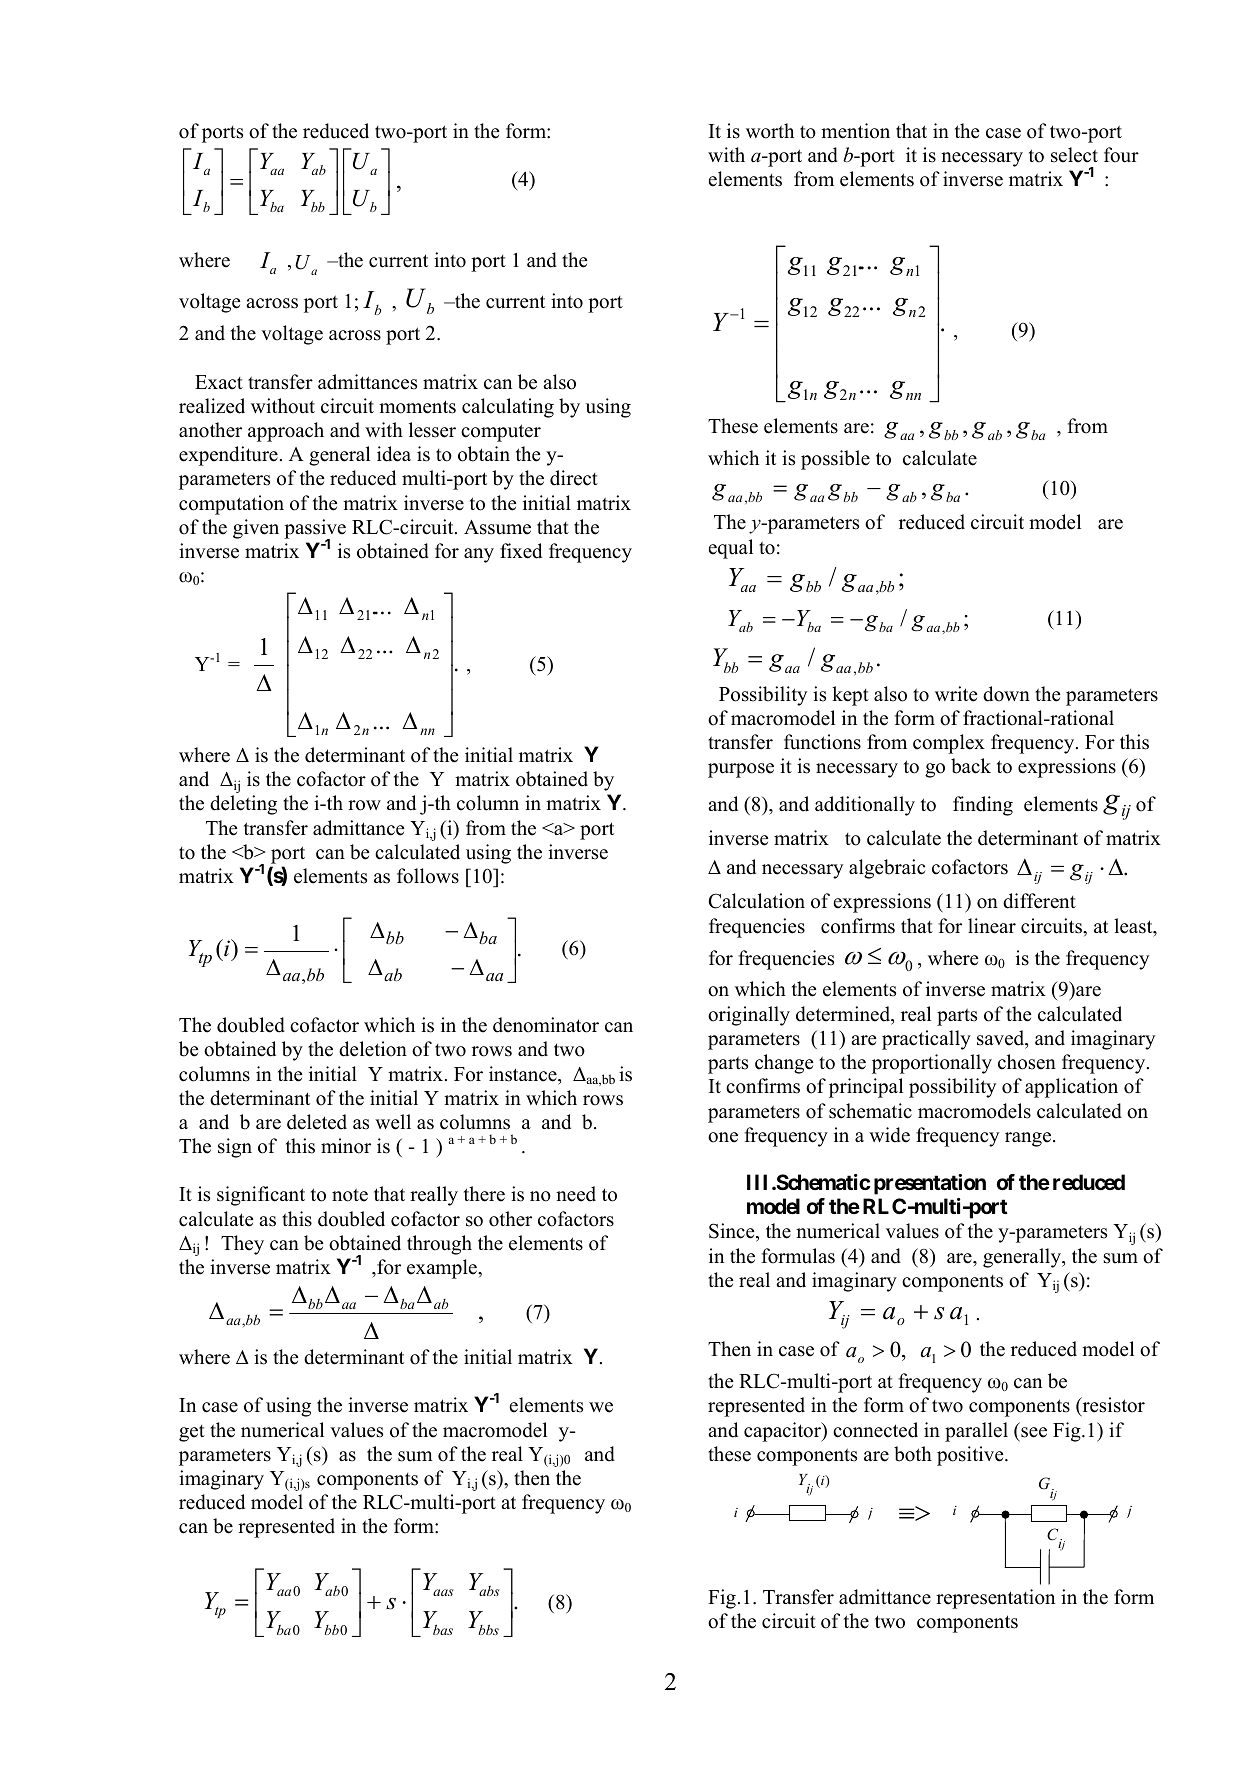  Describe the element at coordinates (1029, 1139) in the screenshot. I see `range` at that location.
